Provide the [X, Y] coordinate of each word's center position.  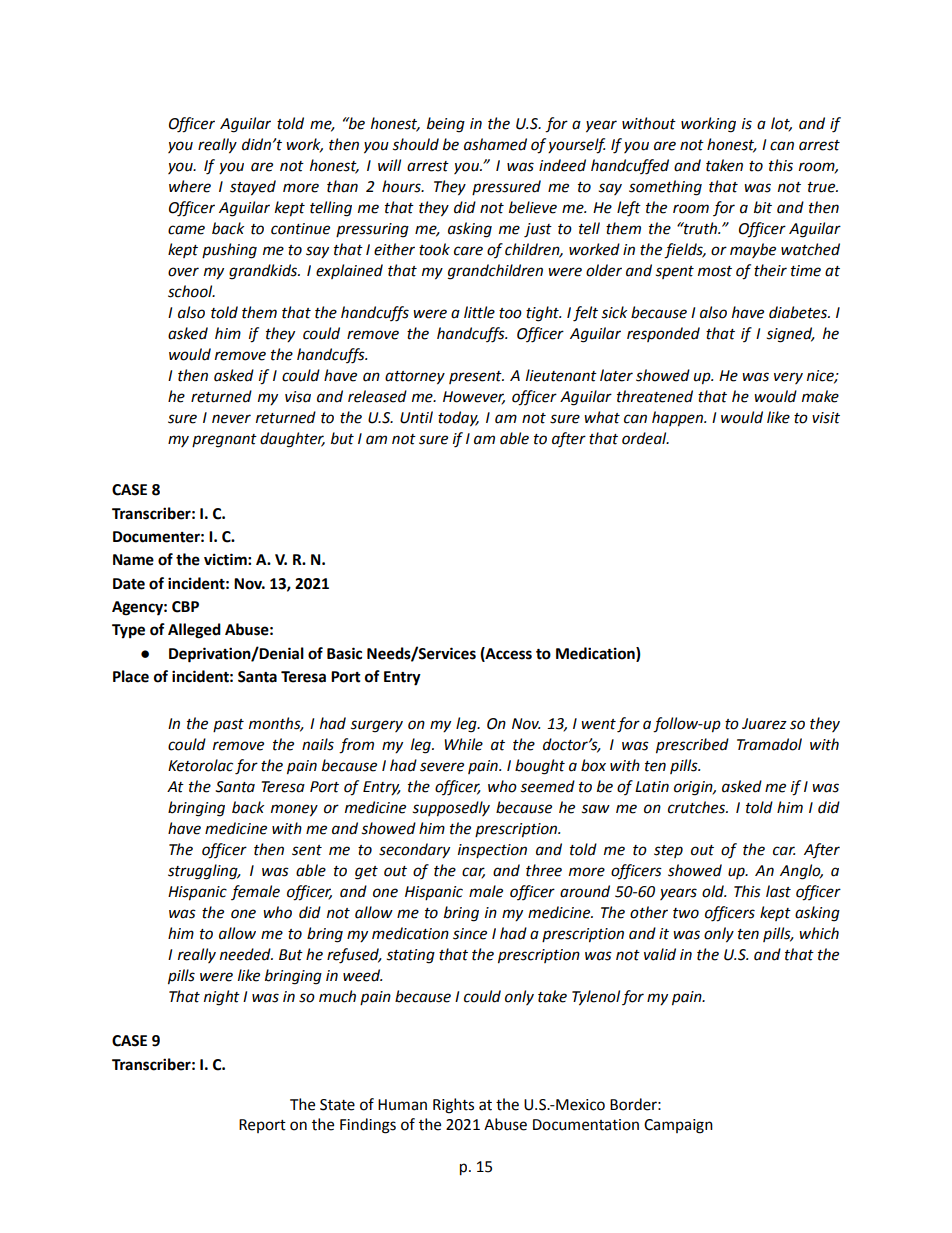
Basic [344, 653]
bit [763, 207]
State [337, 1105]
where [190, 186]
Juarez [764, 724]
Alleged [194, 631]
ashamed [495, 144]
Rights [453, 1106]
